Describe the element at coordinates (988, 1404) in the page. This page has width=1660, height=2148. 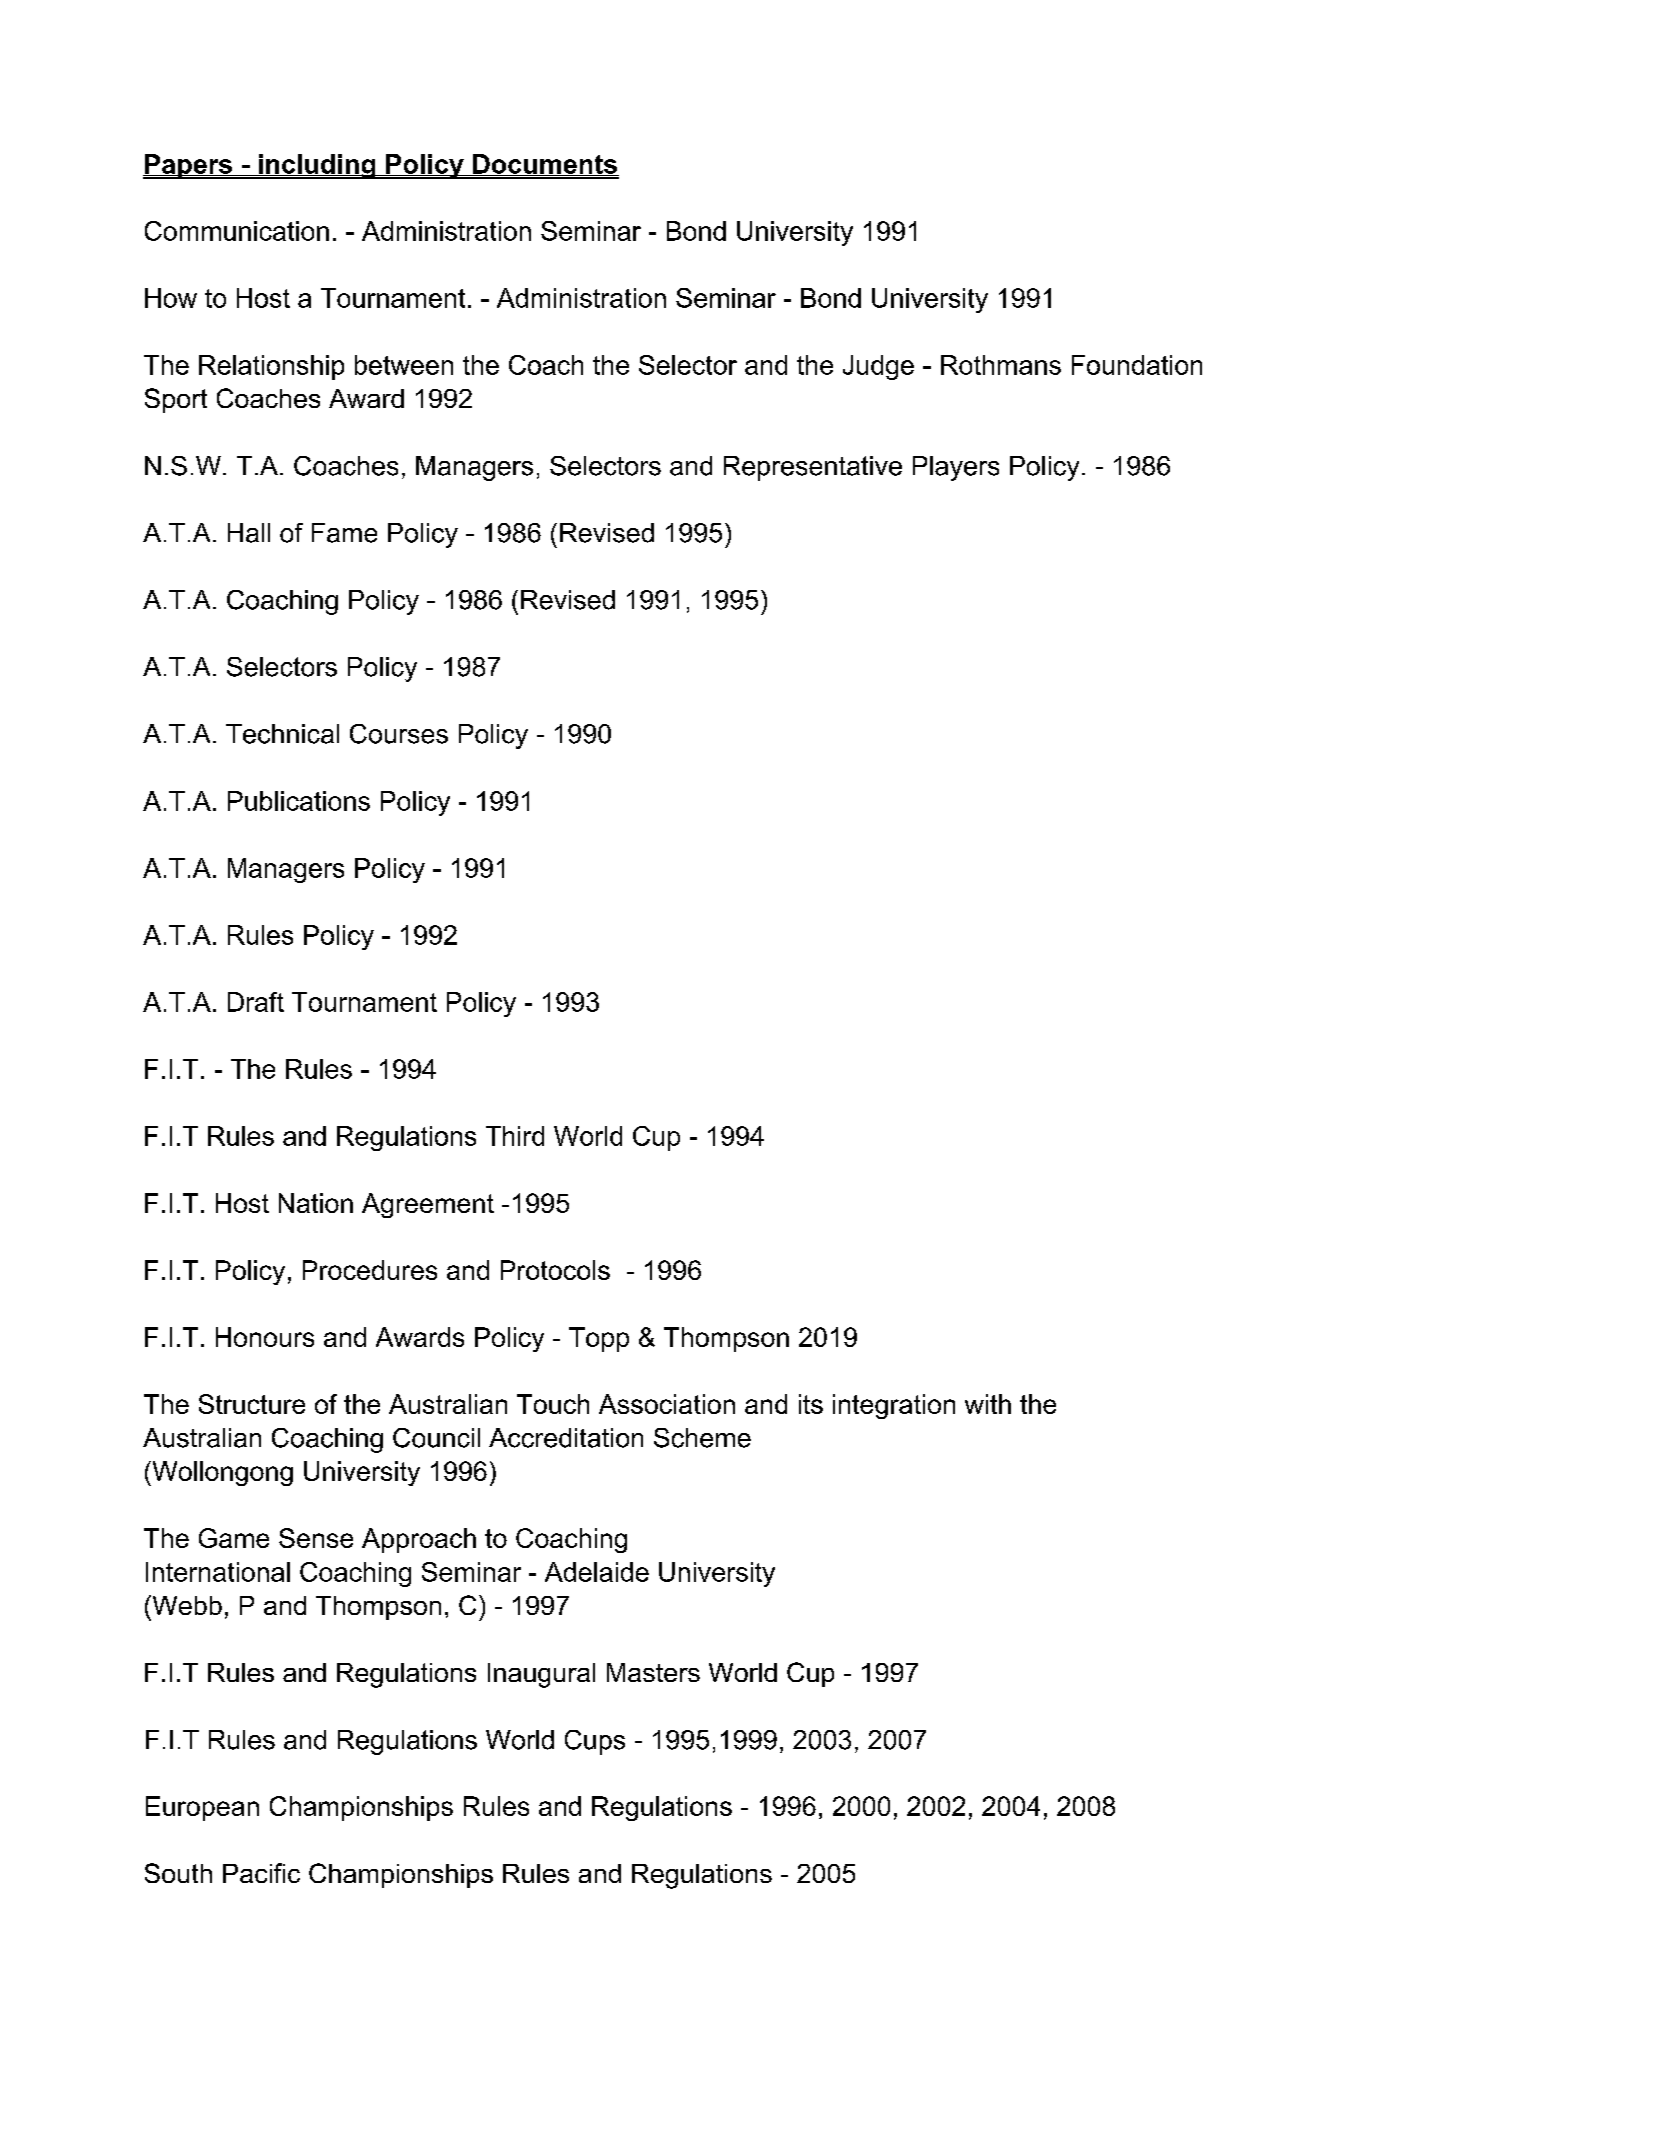
I see `with` at that location.
